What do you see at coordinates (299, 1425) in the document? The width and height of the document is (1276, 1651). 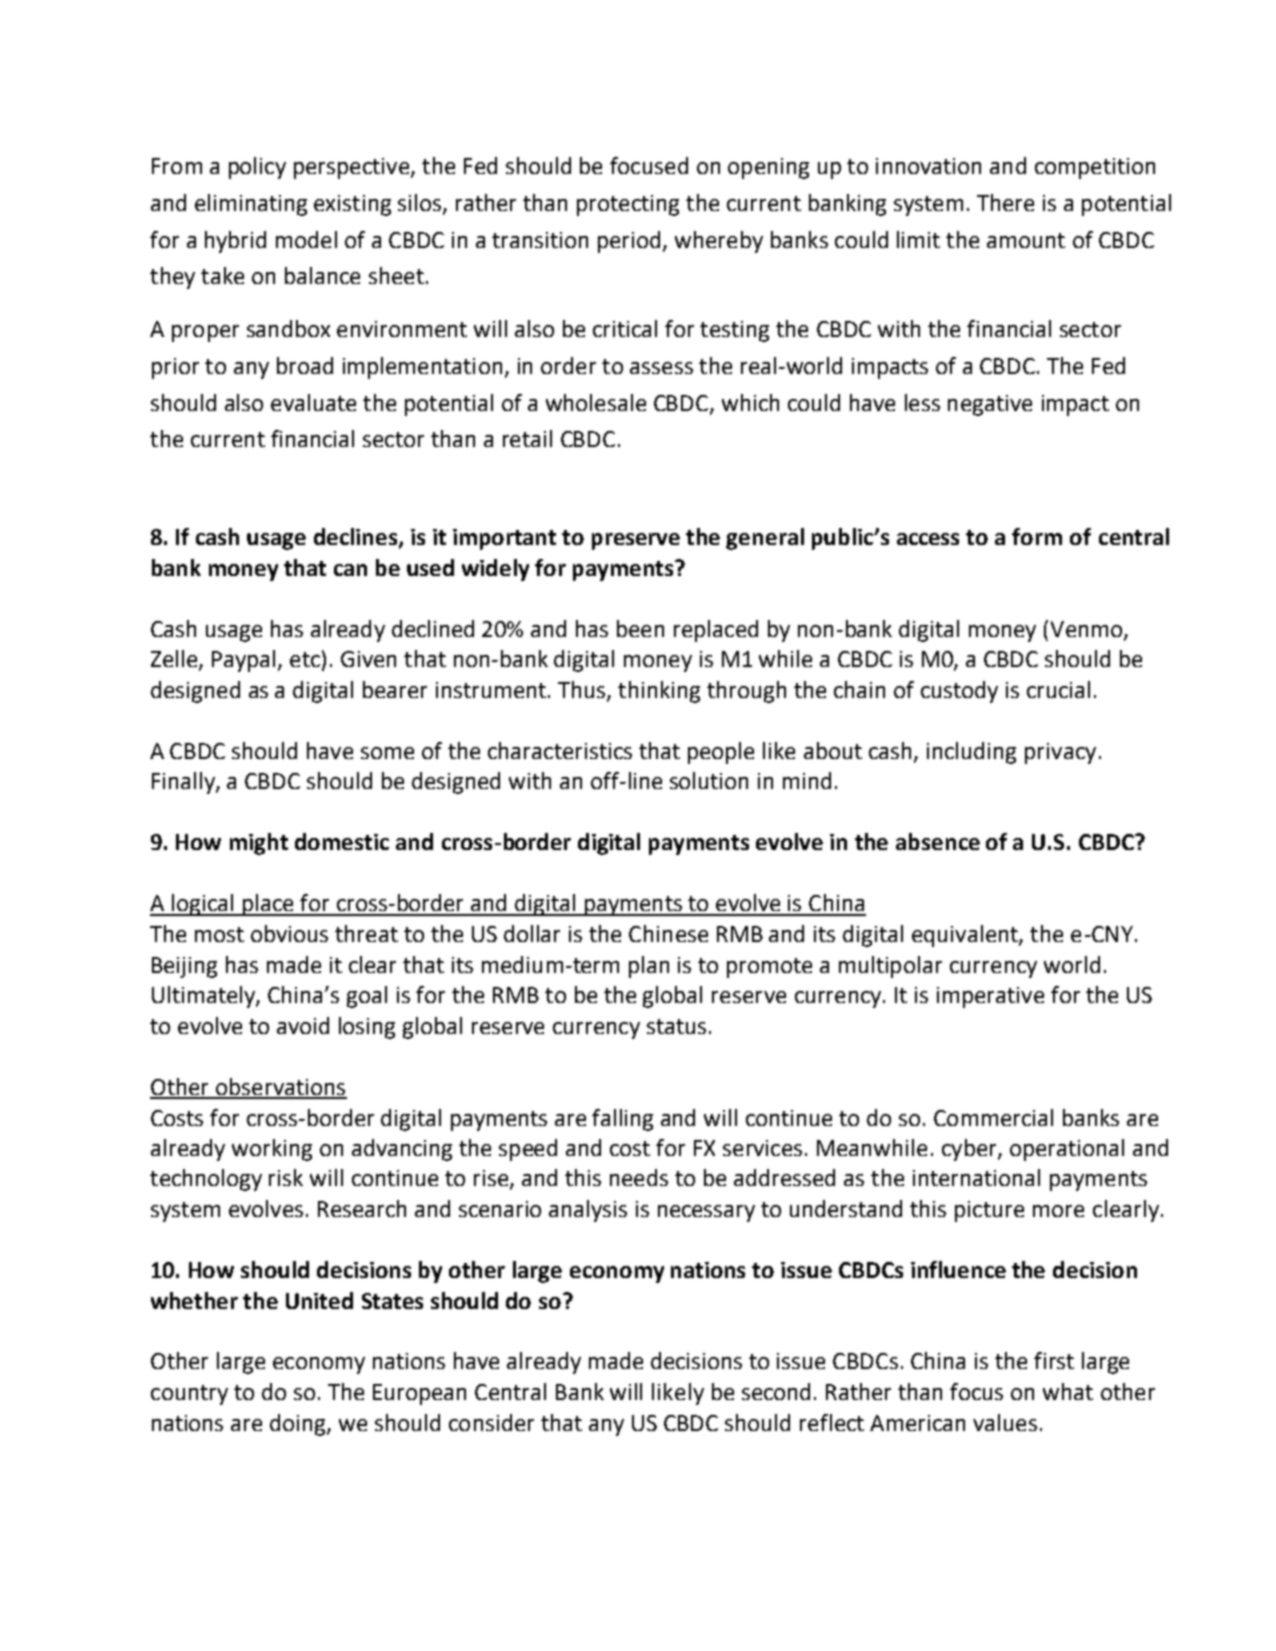 I see `doing` at bounding box center [299, 1425].
